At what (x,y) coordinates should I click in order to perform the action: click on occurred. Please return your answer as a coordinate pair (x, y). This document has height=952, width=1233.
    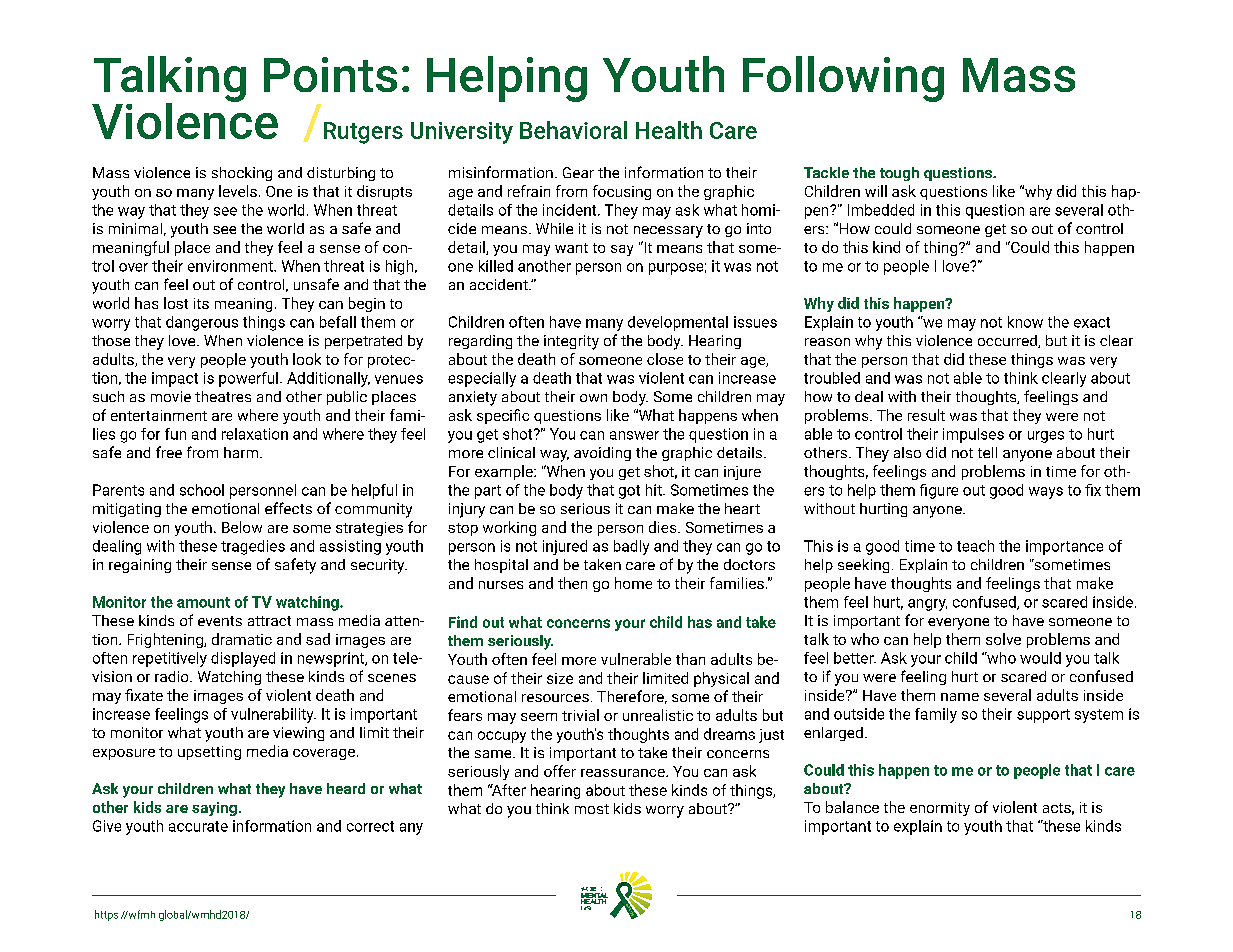
    Looking at the image, I should click on (1008, 341).
